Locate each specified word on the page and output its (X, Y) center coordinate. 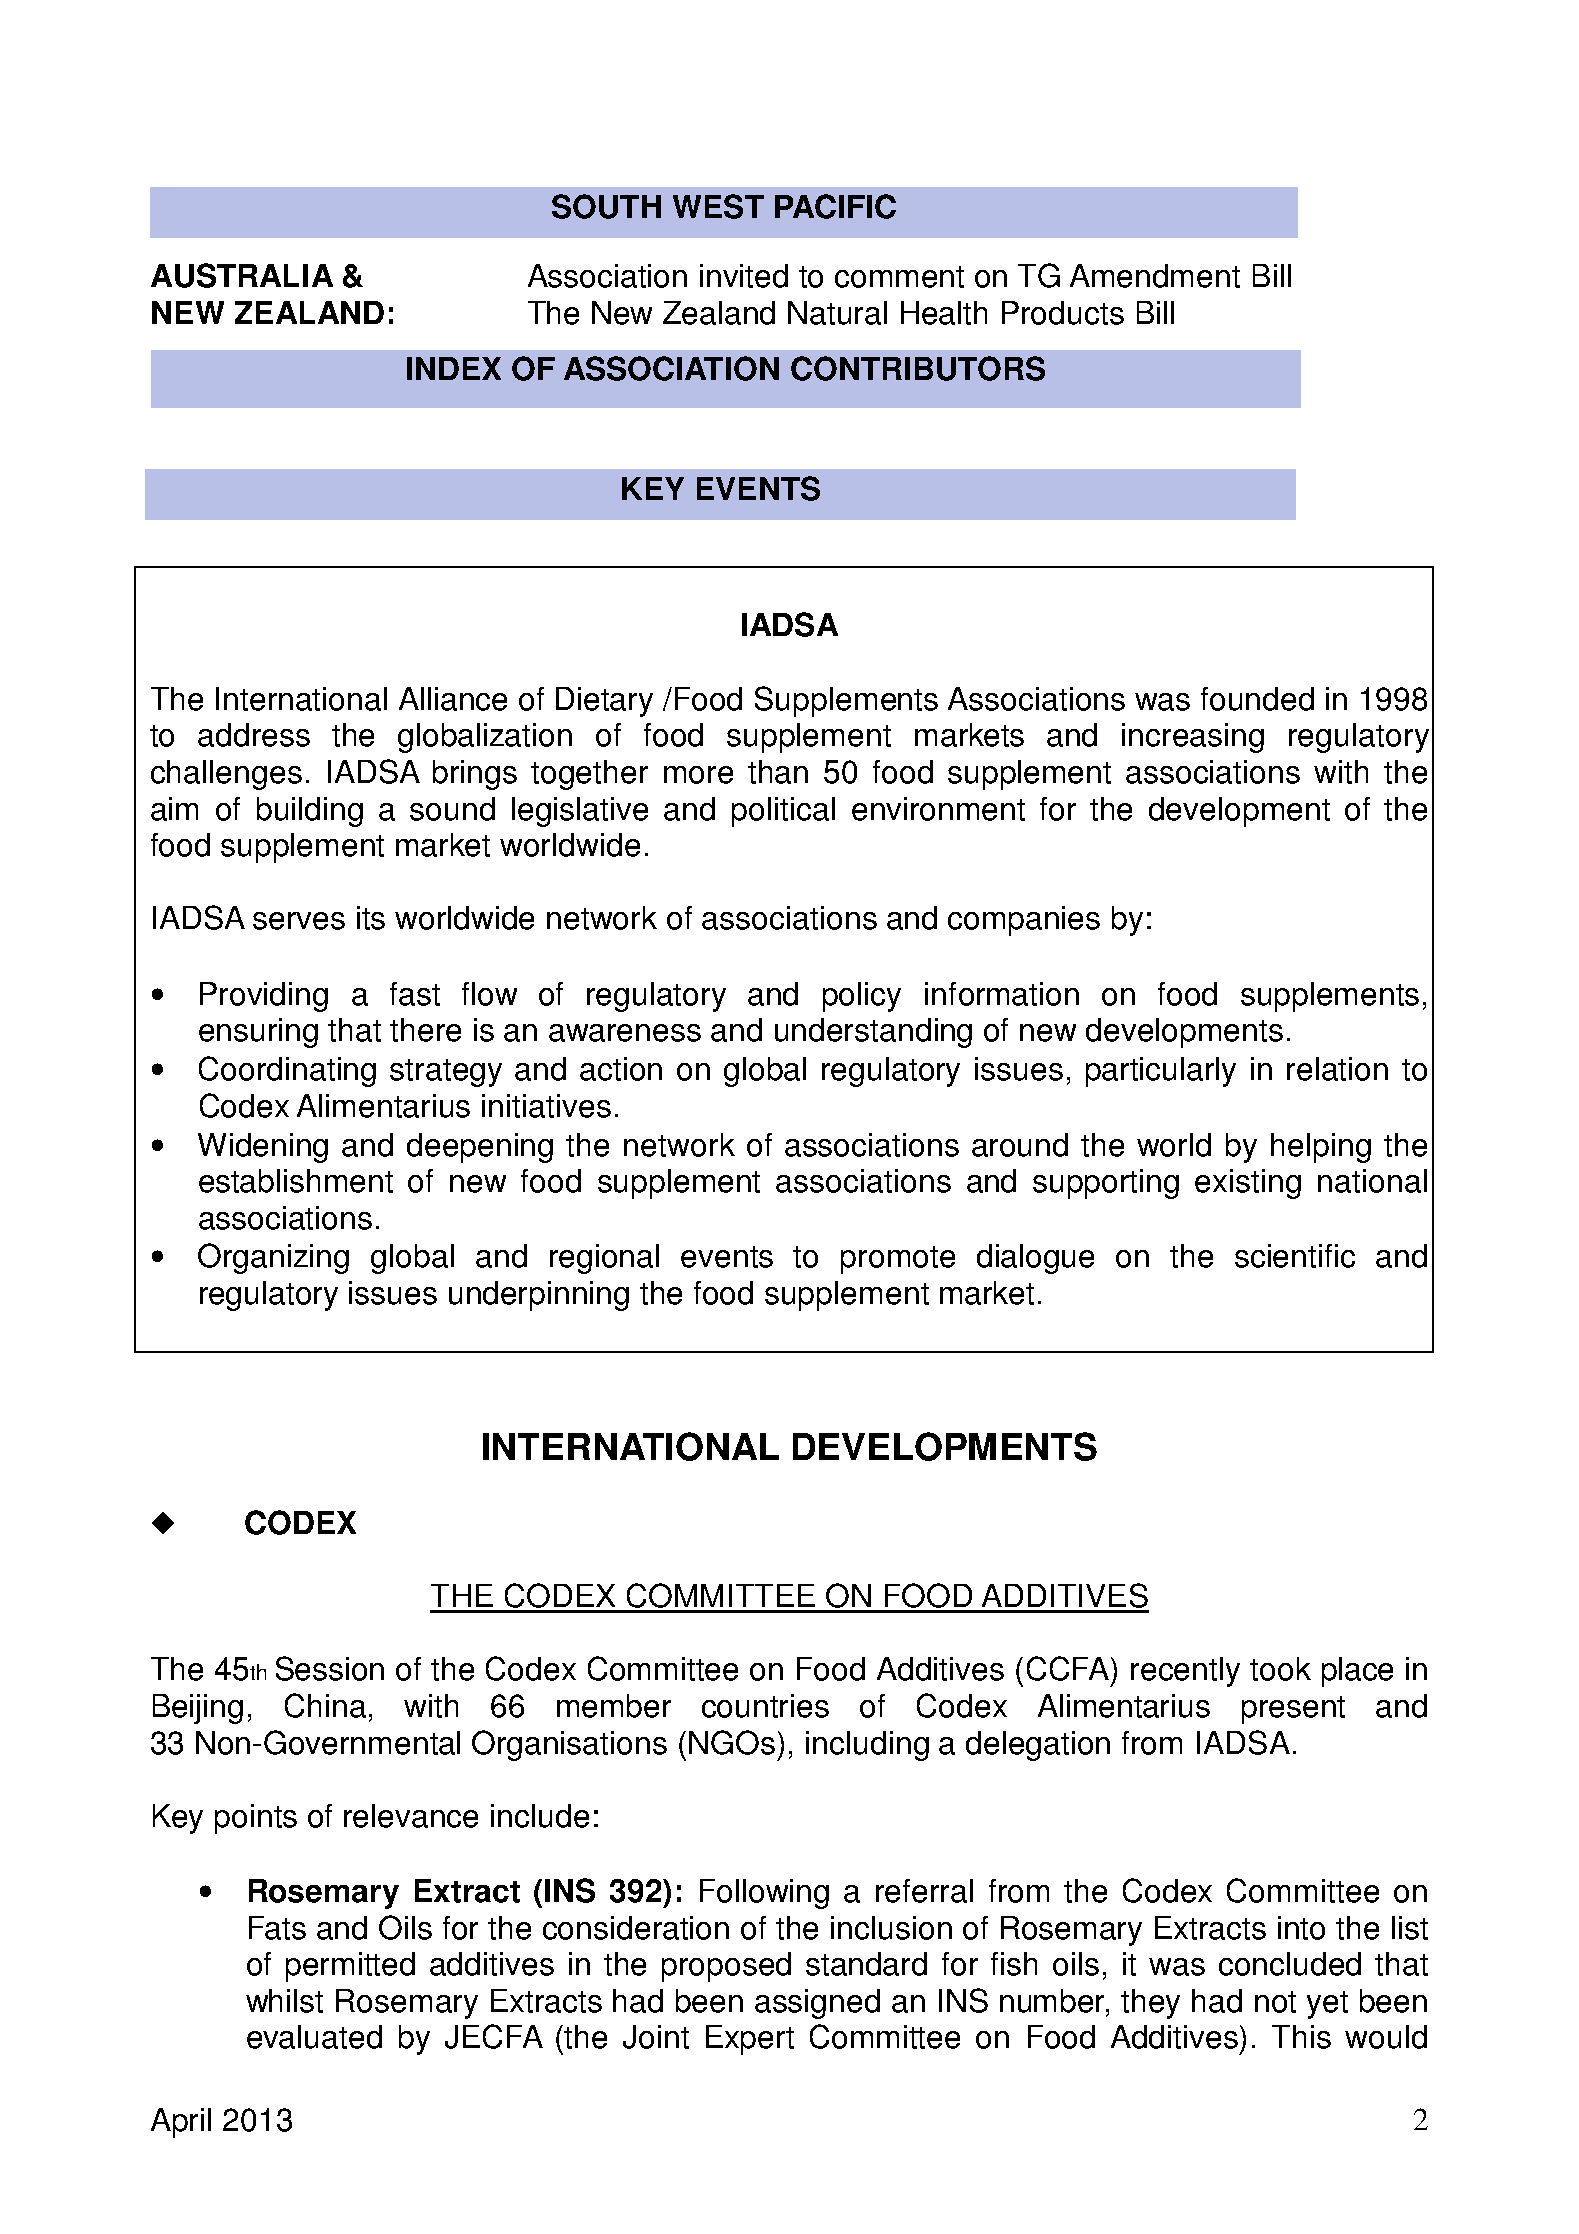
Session (330, 1668)
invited (744, 276)
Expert (750, 2040)
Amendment (1155, 276)
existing (1248, 1184)
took (1280, 1669)
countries (765, 1706)
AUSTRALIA (242, 275)
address (254, 735)
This (1301, 2037)
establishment (296, 1181)
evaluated (314, 2037)
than (778, 772)
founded (1257, 699)
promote (898, 1260)
